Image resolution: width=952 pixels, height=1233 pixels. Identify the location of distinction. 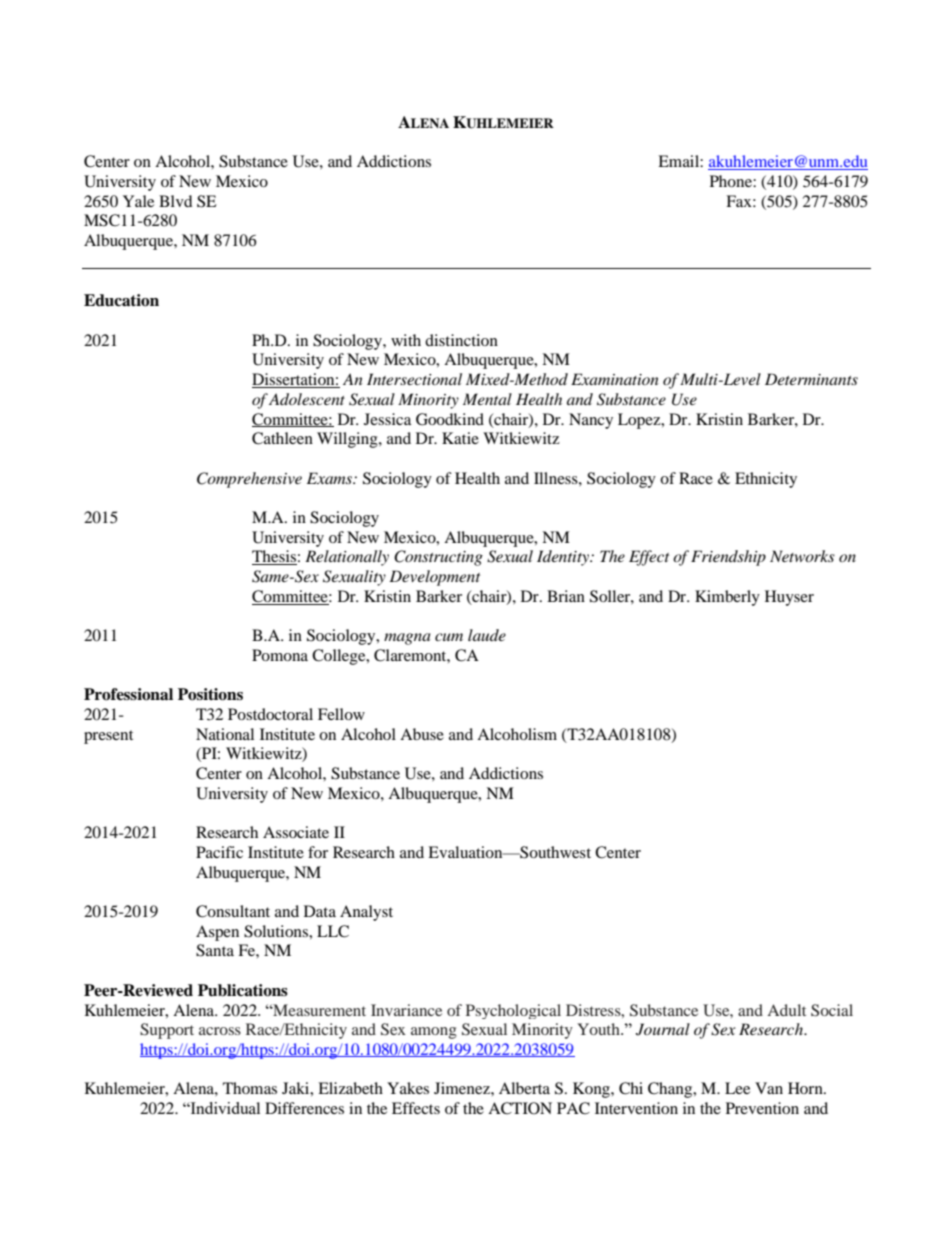
(461, 340).
